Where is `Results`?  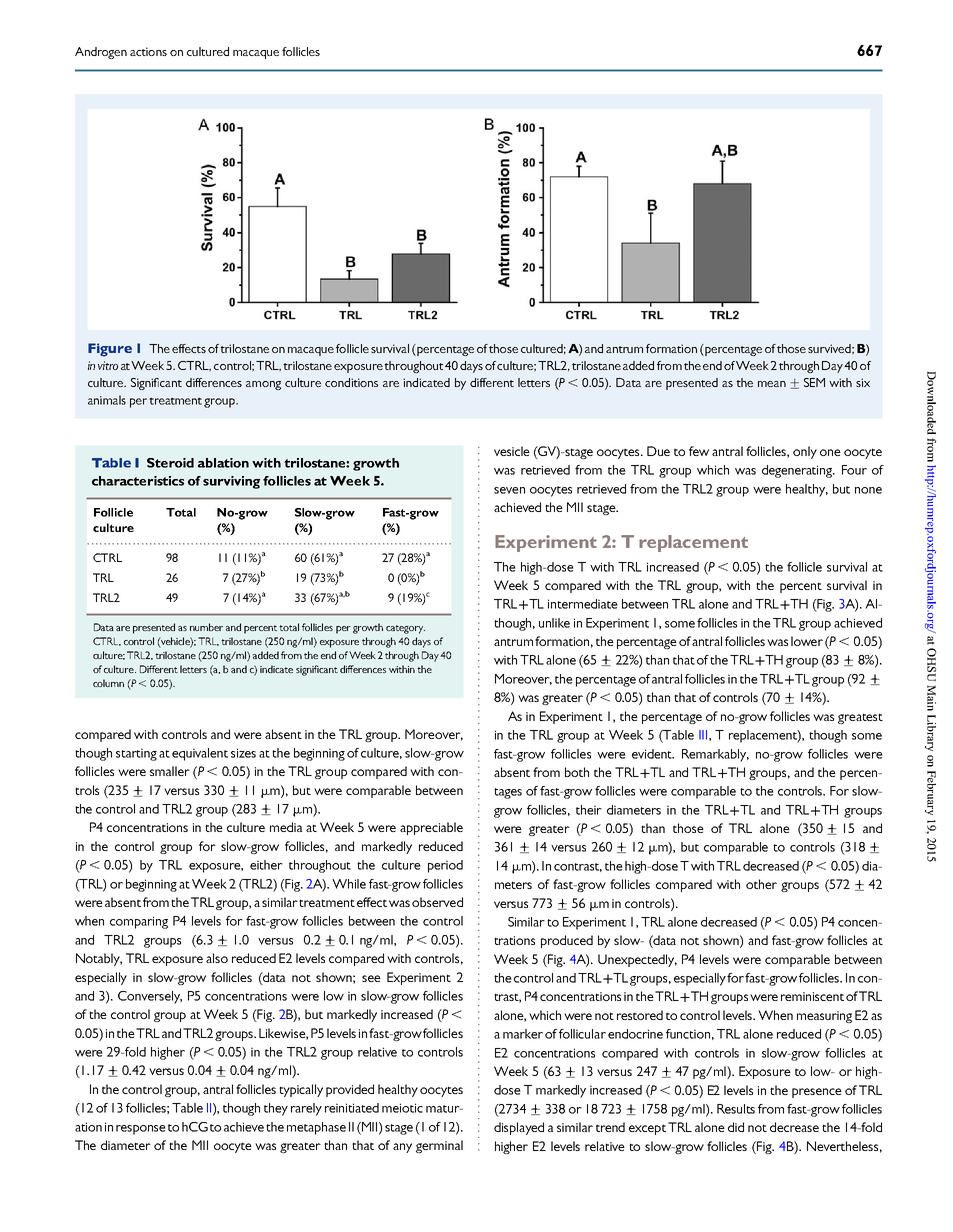 Results is located at coordinates (736, 1109).
